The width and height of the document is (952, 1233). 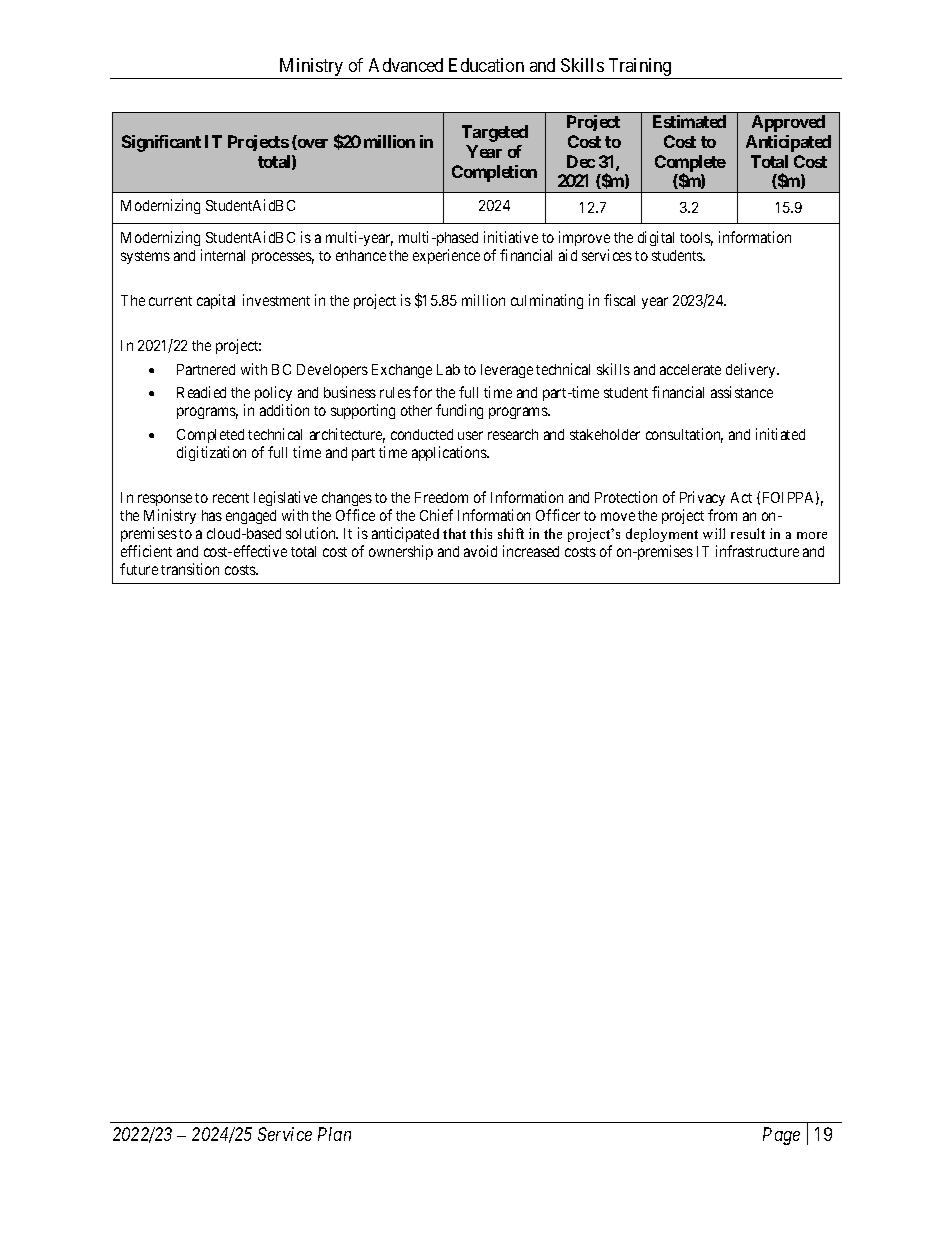 What do you see at coordinates (161, 143) in the document?
I see `Significant` at bounding box center [161, 143].
